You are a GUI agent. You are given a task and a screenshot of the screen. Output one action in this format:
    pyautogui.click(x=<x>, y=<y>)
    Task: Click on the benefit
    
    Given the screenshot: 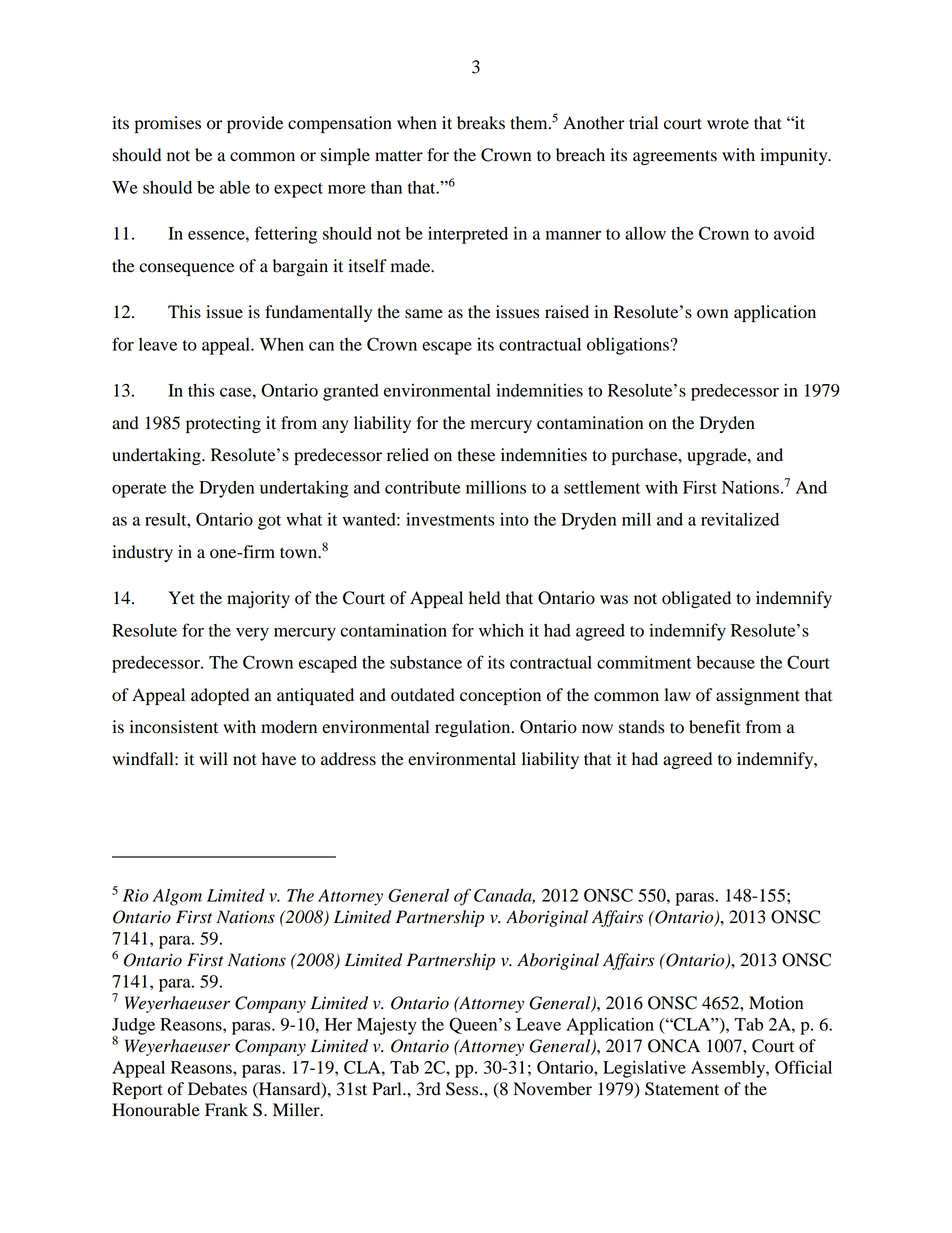 What is the action you would take?
    pyautogui.click(x=715, y=727)
